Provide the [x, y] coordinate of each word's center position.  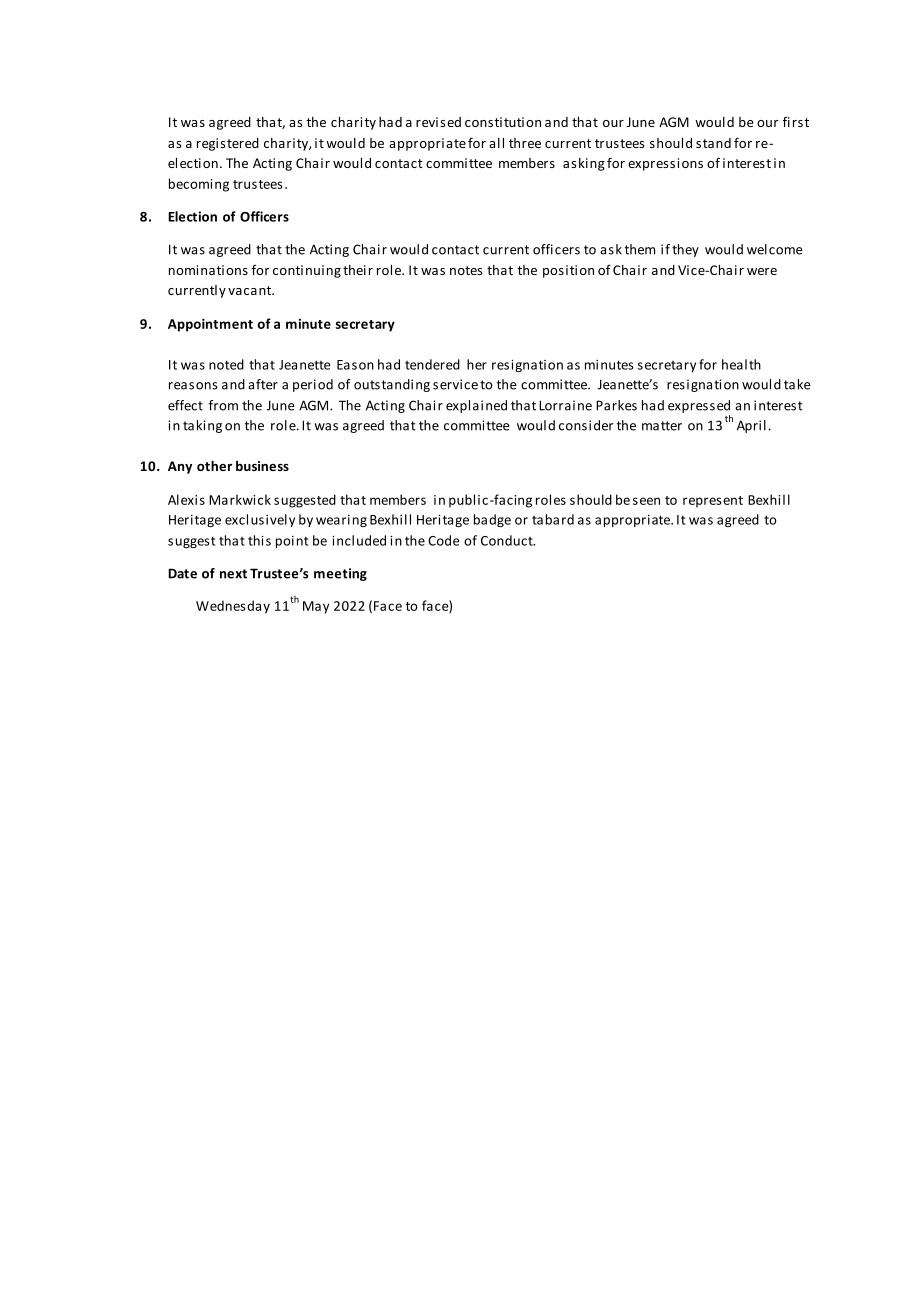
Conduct [508, 540]
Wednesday [233, 607]
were [762, 271]
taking [202, 426]
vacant [251, 290]
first [796, 122]
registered [228, 144]
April [751, 426]
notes [466, 270]
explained [476, 406]
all [496, 143]
